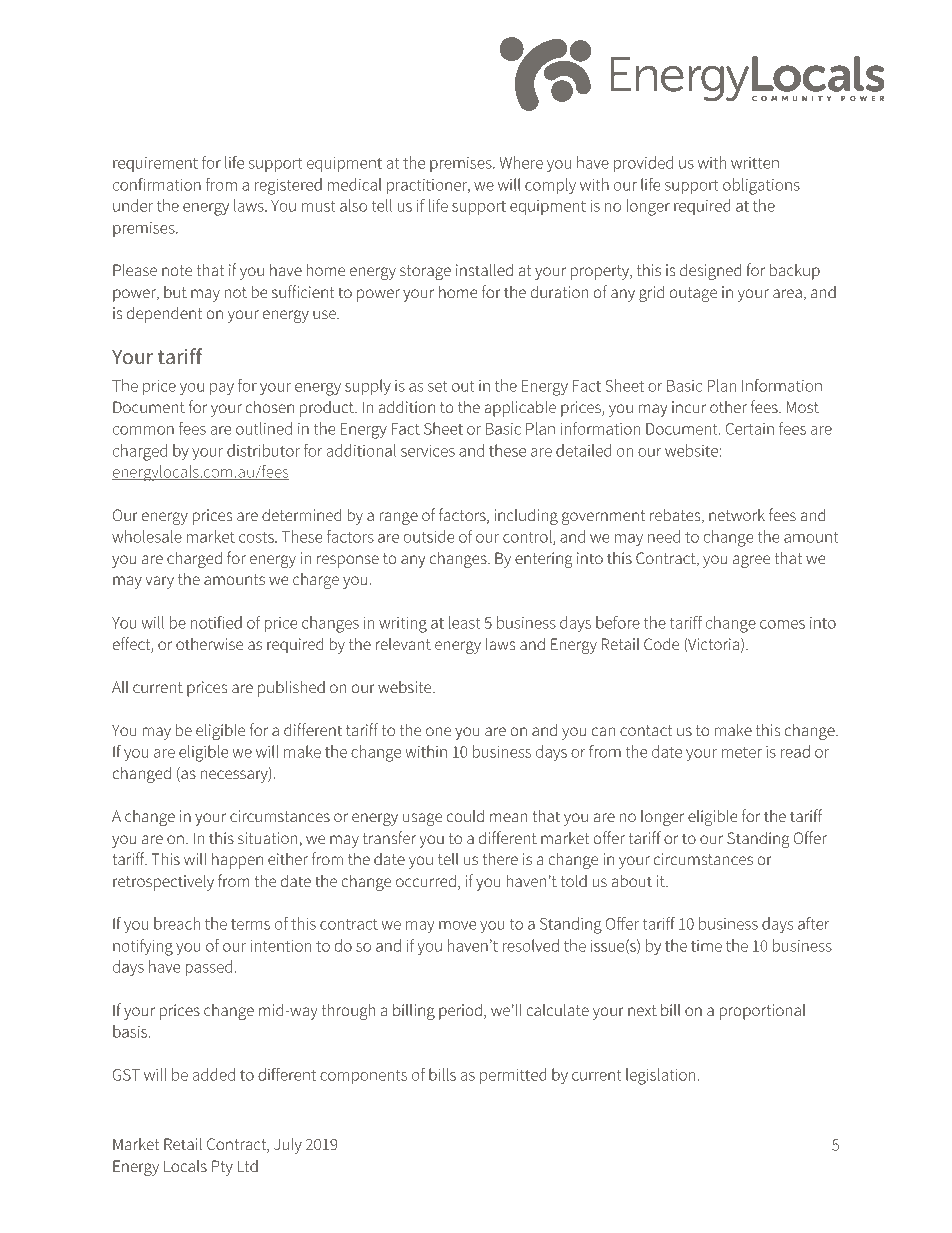  I want to click on obligations, so click(761, 186).
